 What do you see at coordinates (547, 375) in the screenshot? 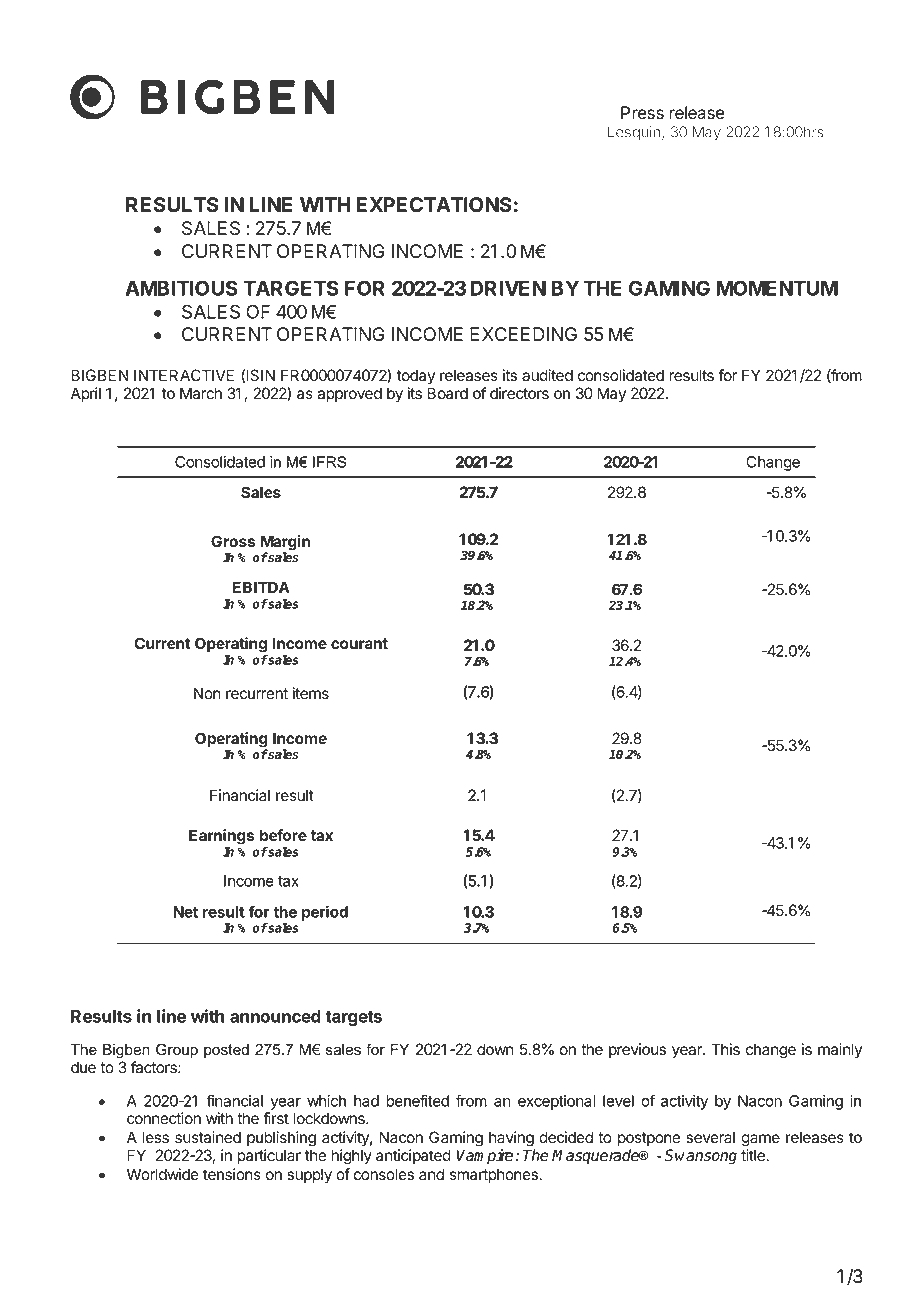
I see `audited` at bounding box center [547, 375].
